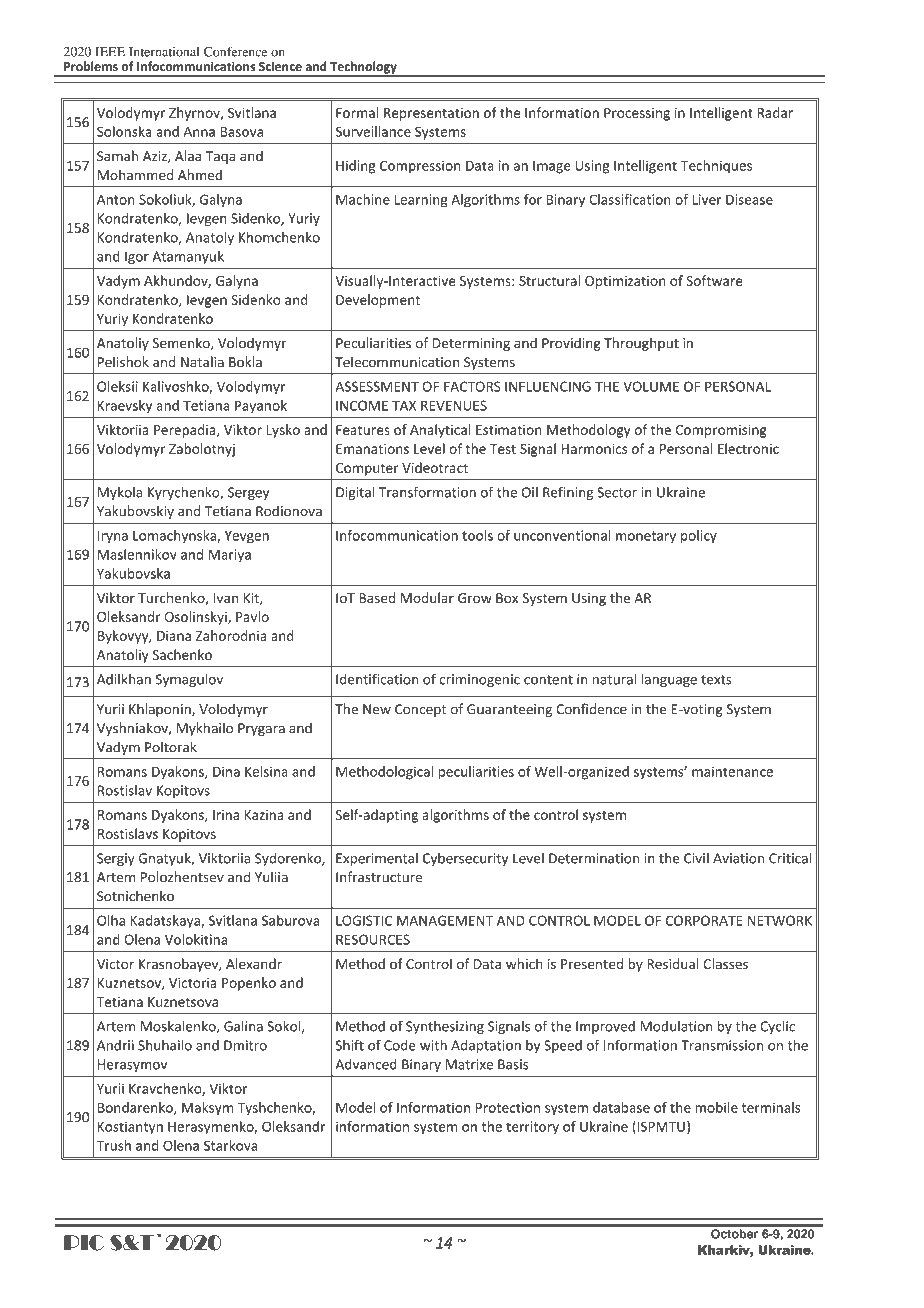 This document has height=1308, width=924. I want to click on International, so click(164, 52).
